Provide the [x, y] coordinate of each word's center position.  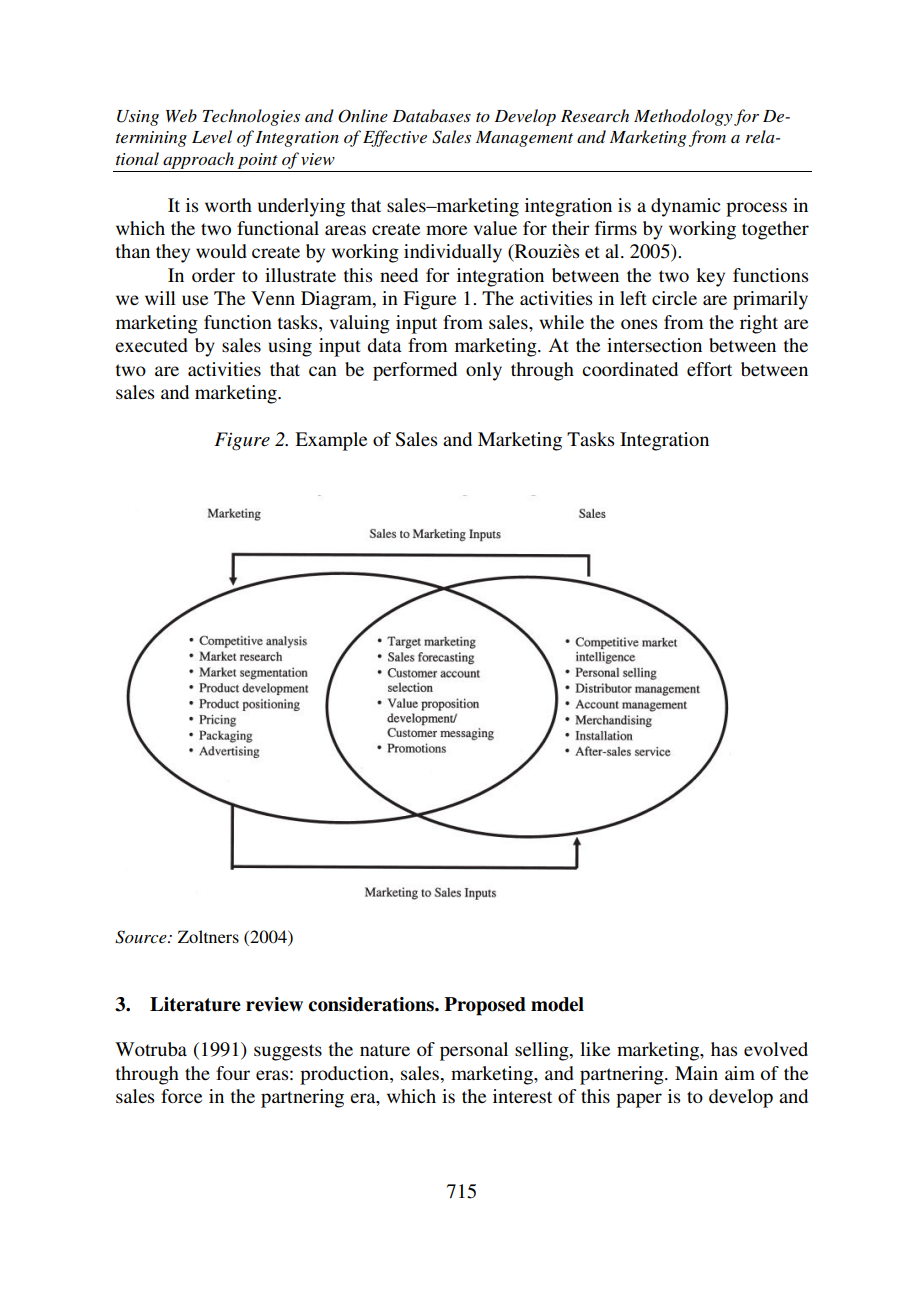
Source [142, 937]
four [233, 1073]
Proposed [485, 1006]
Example [331, 441]
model [557, 1004]
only [484, 371]
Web [181, 115]
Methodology [683, 117]
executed [151, 345]
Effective [395, 138]
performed [415, 371]
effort [709, 369]
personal [474, 1051]
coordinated [630, 369]
